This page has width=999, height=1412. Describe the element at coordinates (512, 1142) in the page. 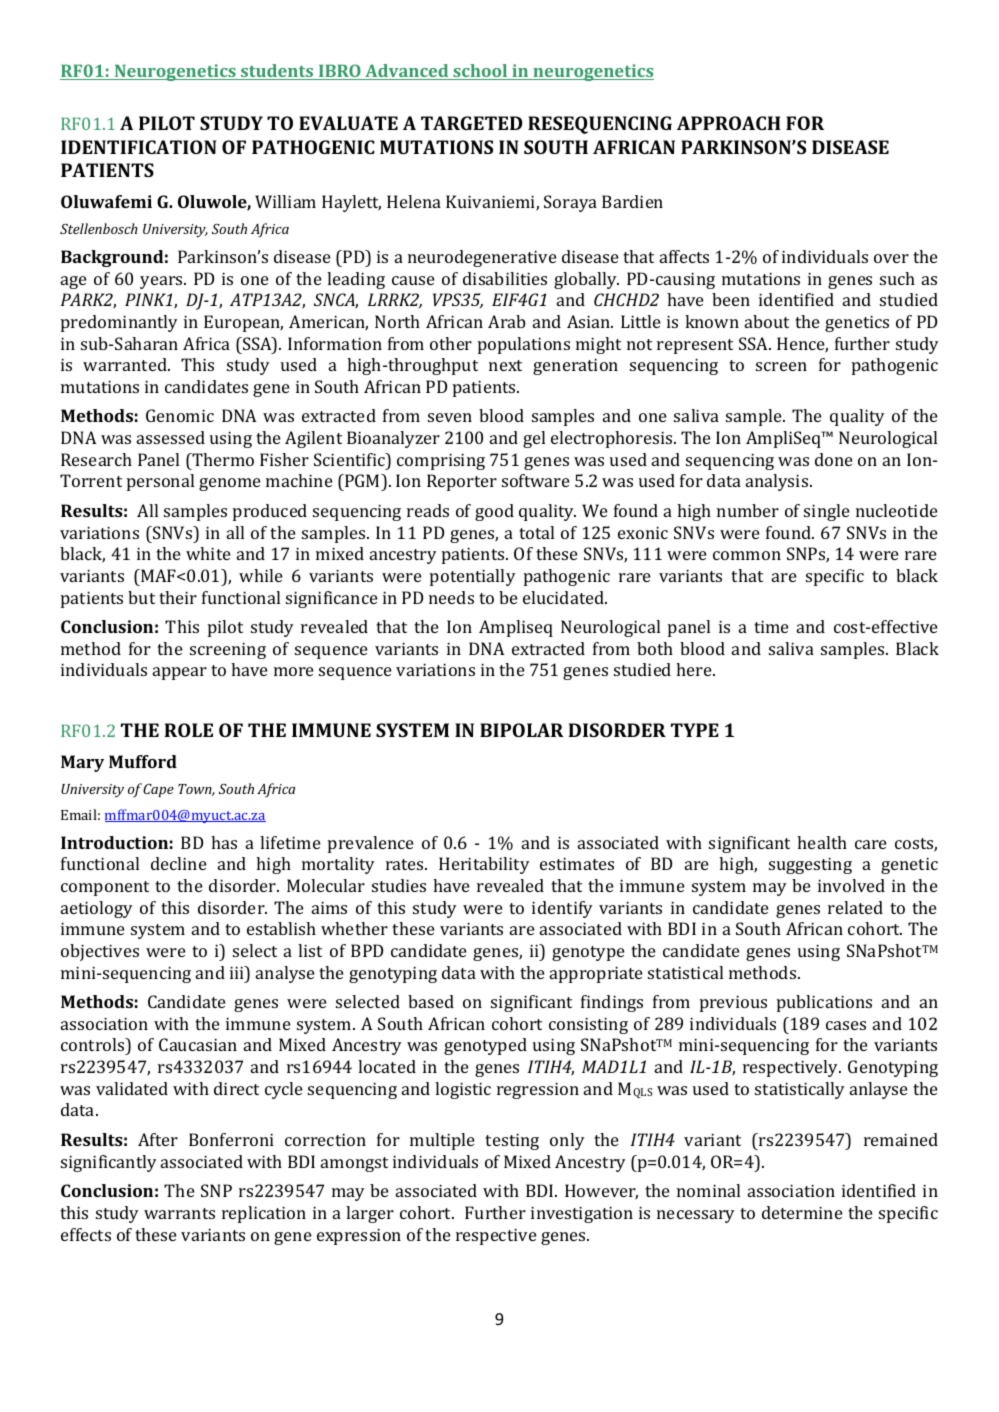

I see `testing` at that location.
